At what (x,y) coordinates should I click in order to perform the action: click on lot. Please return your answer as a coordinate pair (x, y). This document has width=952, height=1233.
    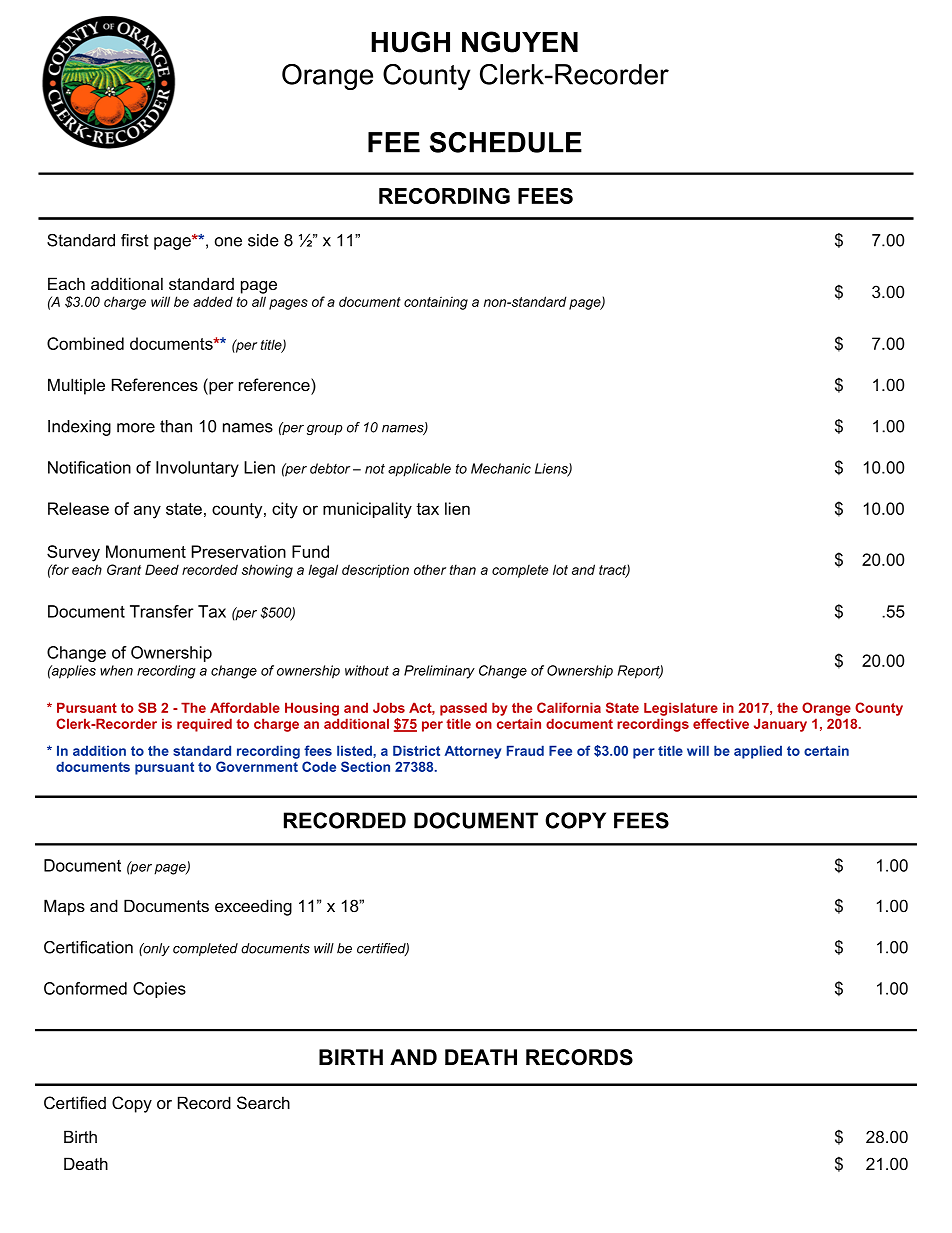
    Looking at the image, I should click on (560, 569).
